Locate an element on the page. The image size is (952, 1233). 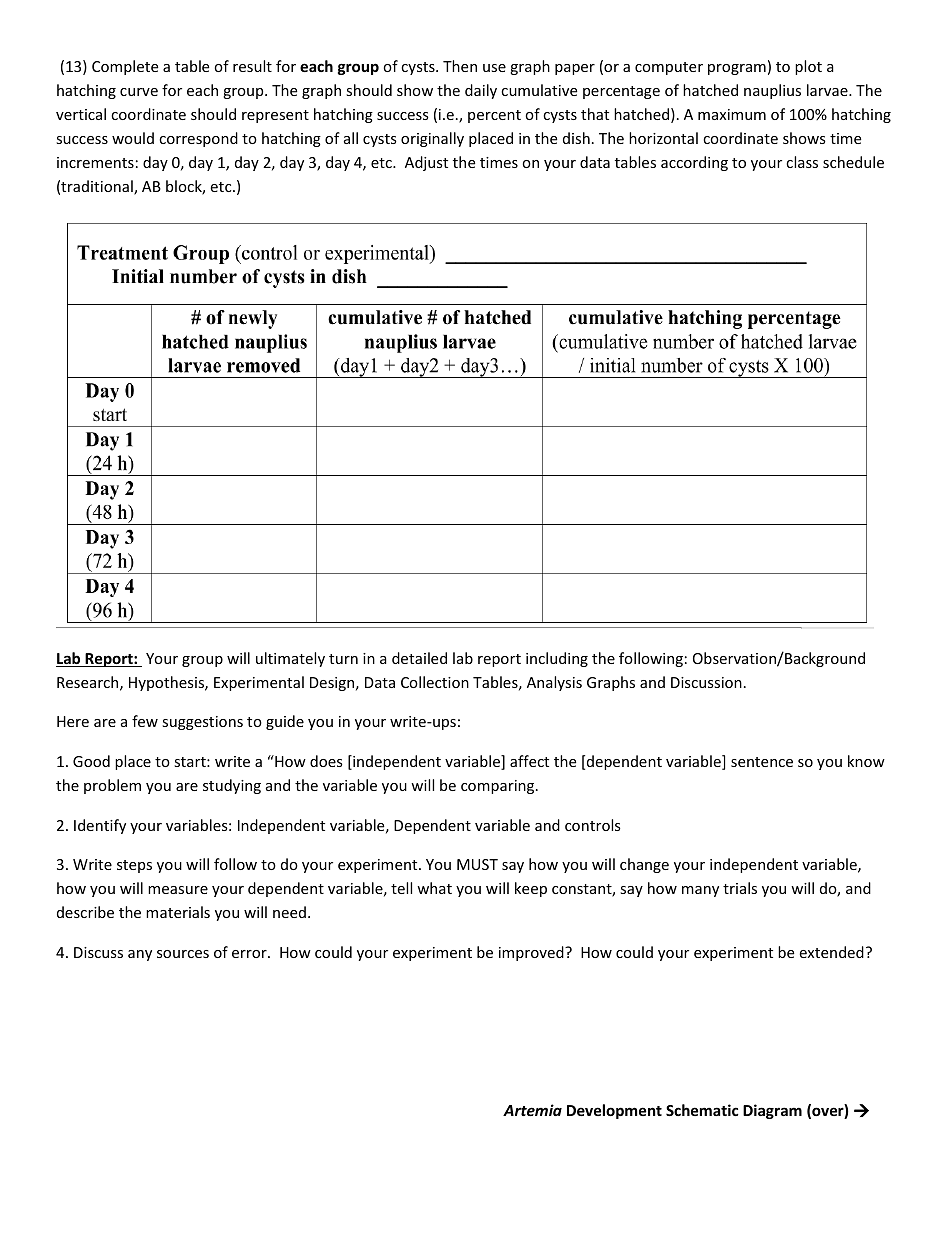
curve is located at coordinates (139, 92).
